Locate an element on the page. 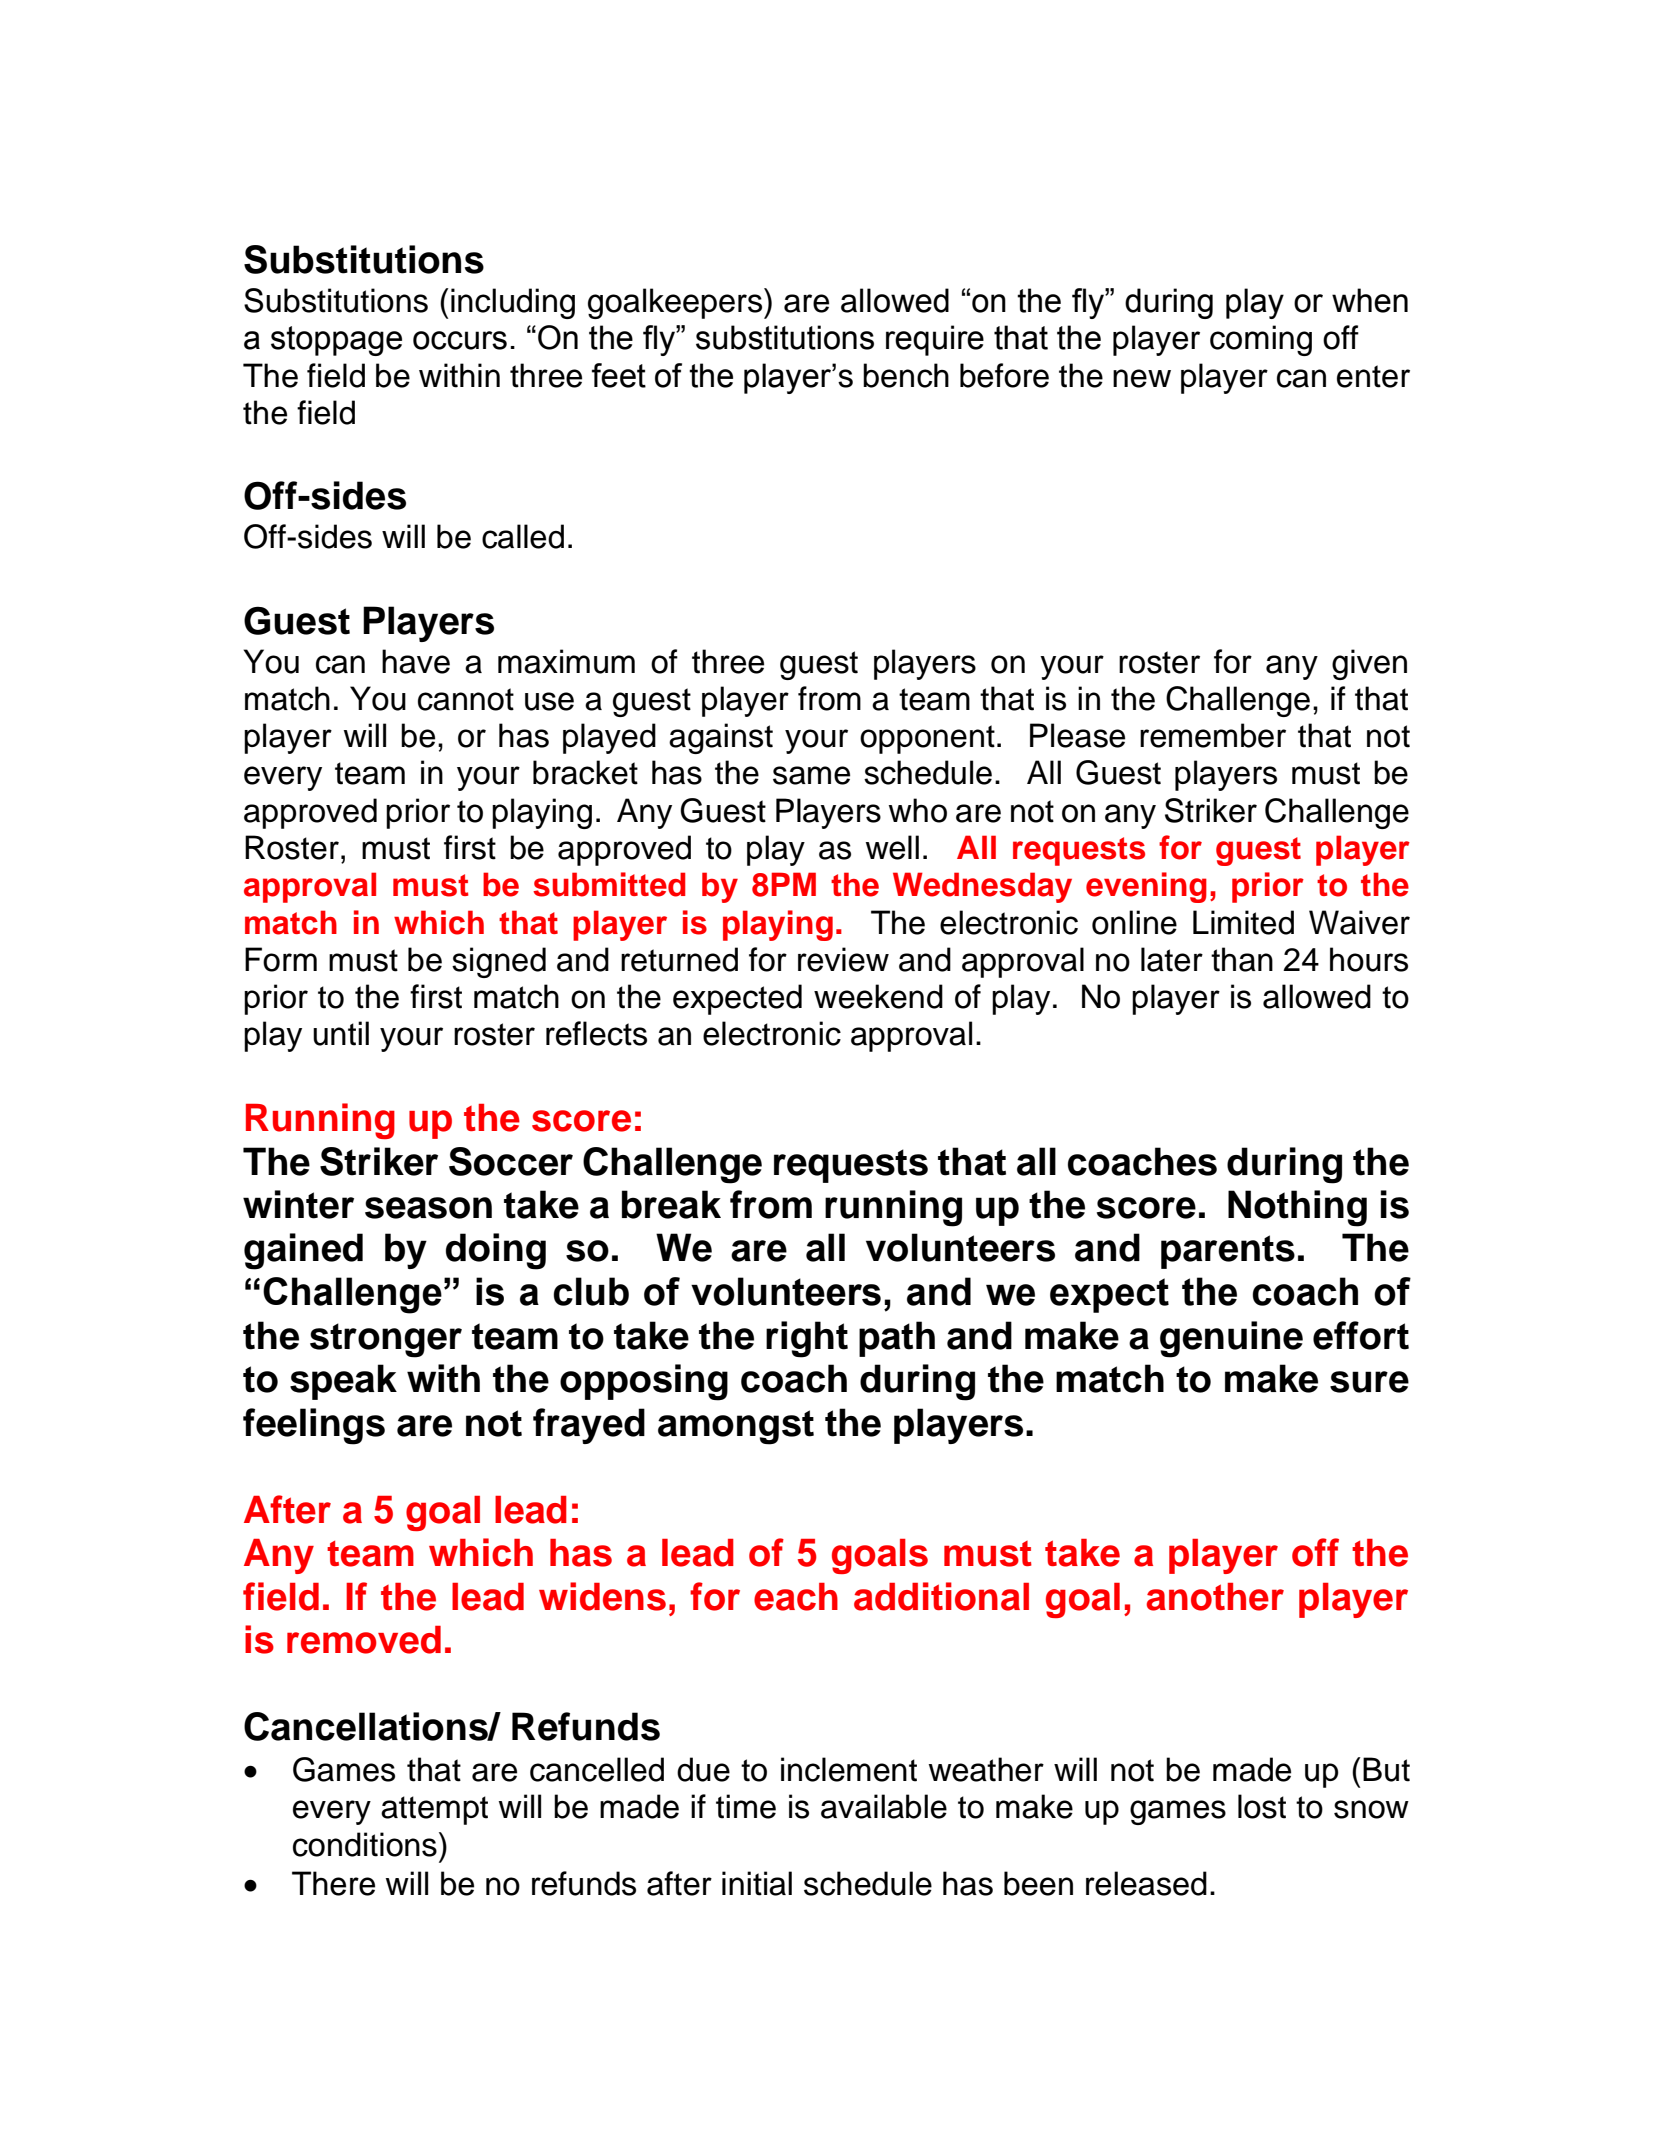 The image size is (1653, 2140). amongst is located at coordinates (736, 1427).
